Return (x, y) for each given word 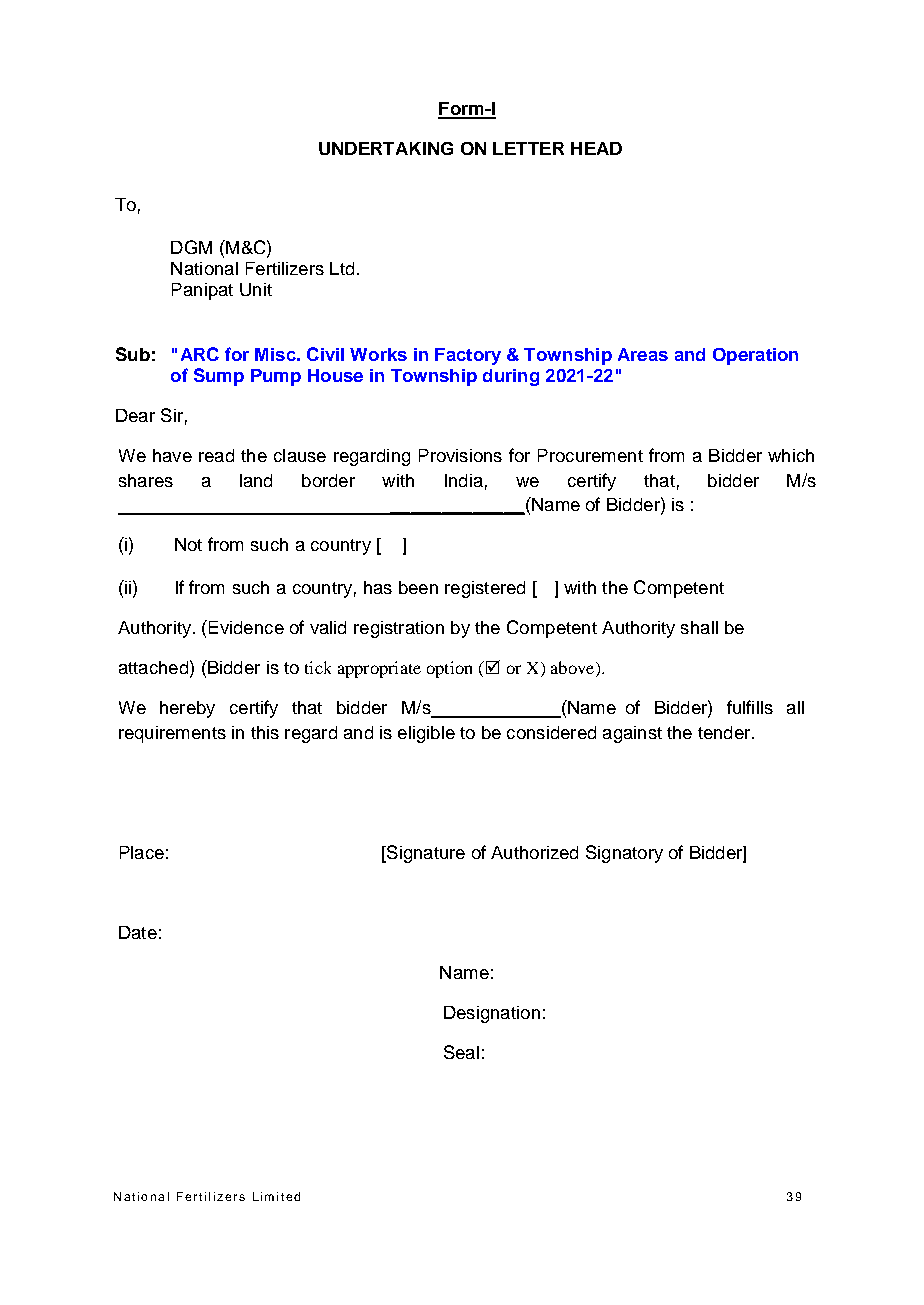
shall (699, 627)
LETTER (528, 148)
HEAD (596, 148)
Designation (492, 1014)
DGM (191, 247)
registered (485, 589)
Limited (276, 1196)
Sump (219, 377)
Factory (468, 356)
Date (138, 932)
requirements (172, 734)
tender (725, 732)
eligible (426, 734)
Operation (755, 356)
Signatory (624, 854)
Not (188, 544)
